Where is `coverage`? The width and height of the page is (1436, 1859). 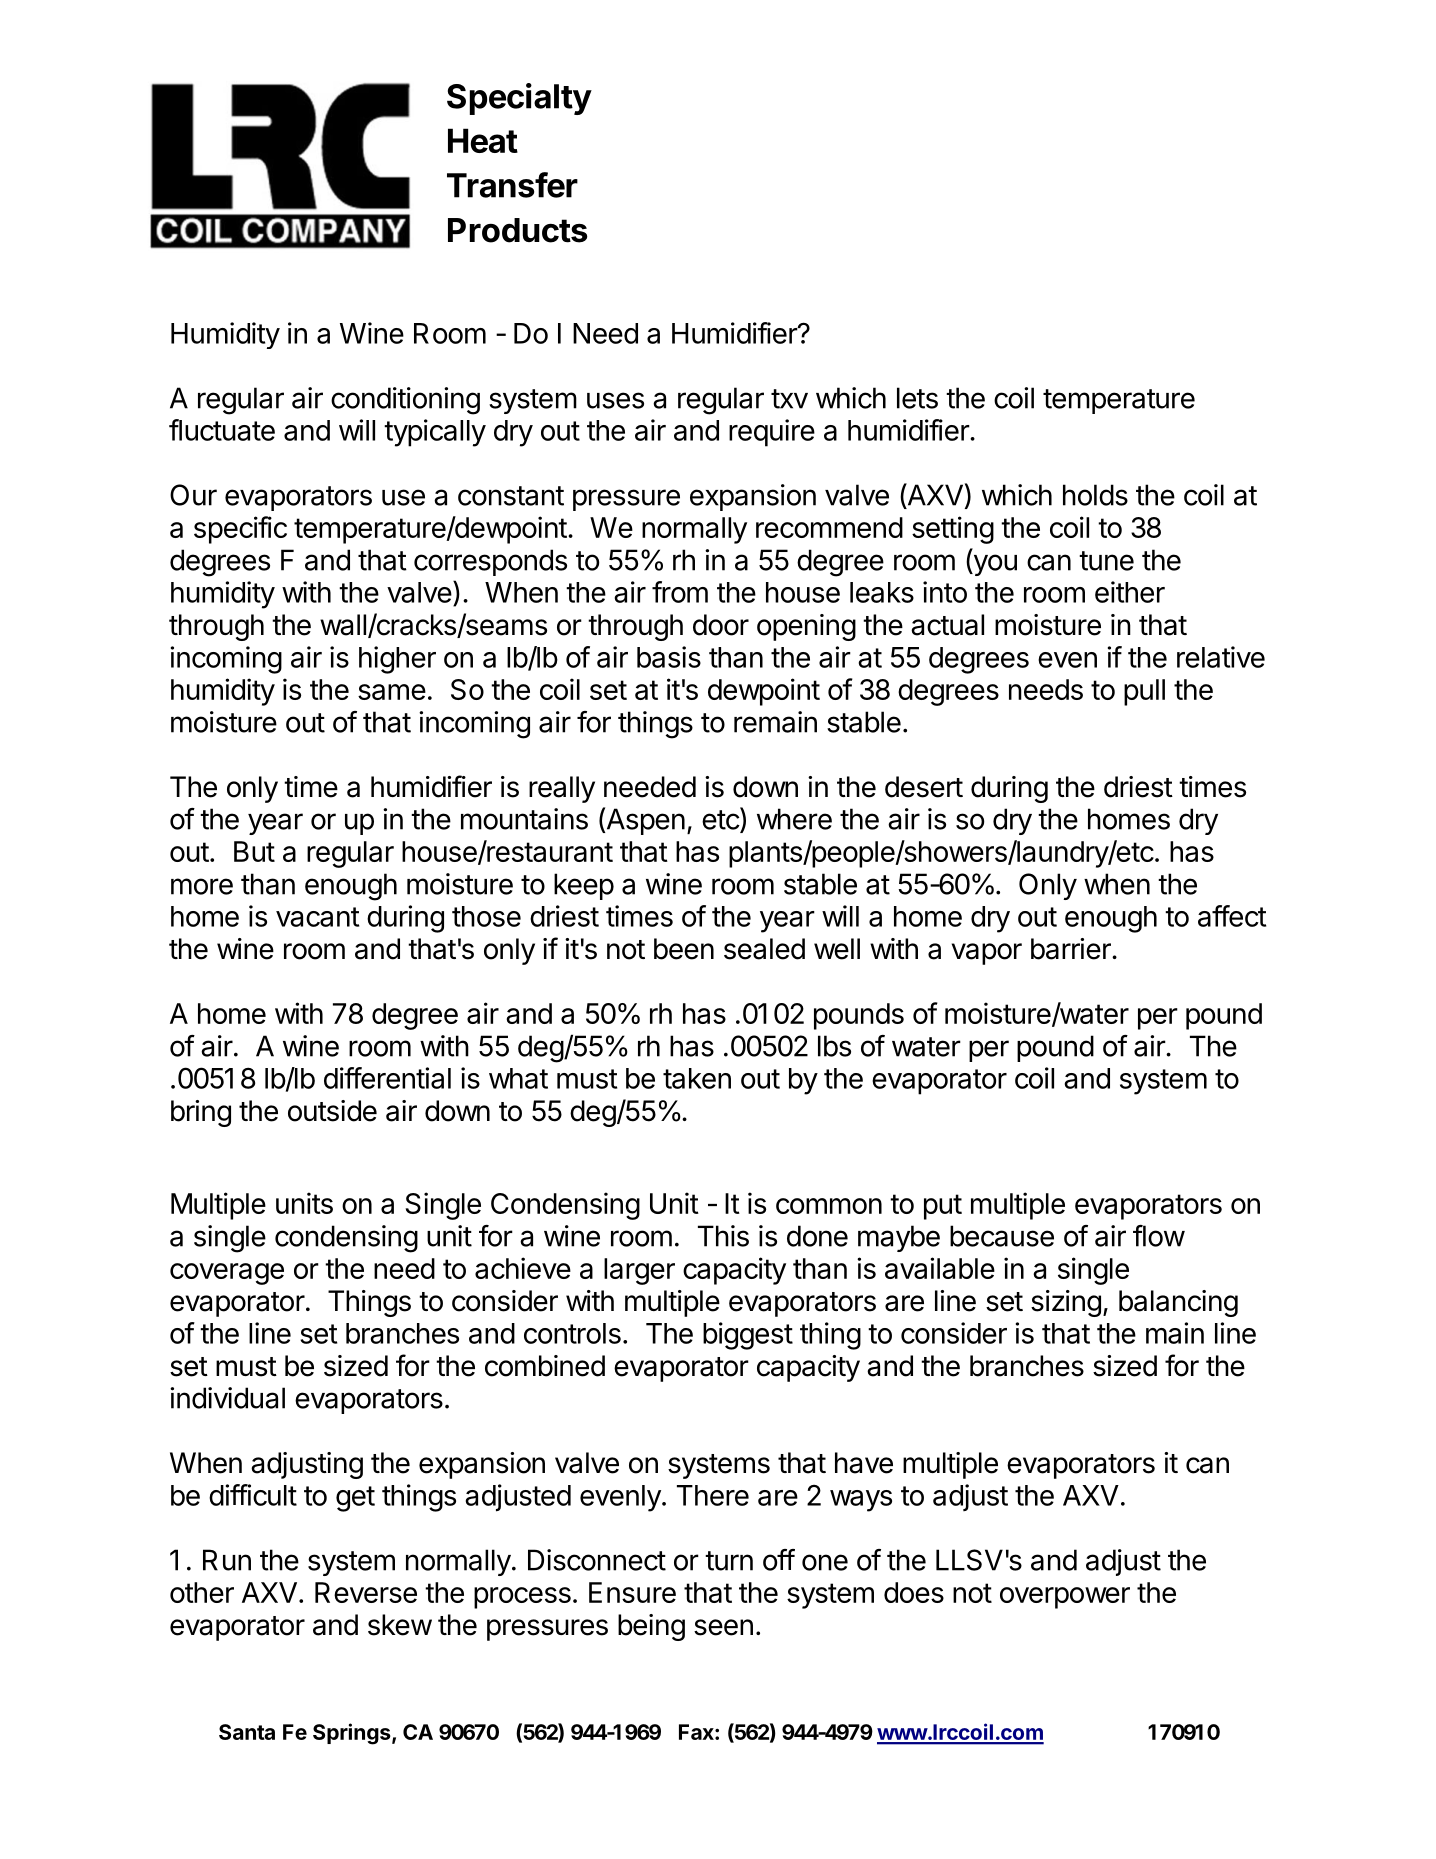 coverage is located at coordinates (227, 1274).
